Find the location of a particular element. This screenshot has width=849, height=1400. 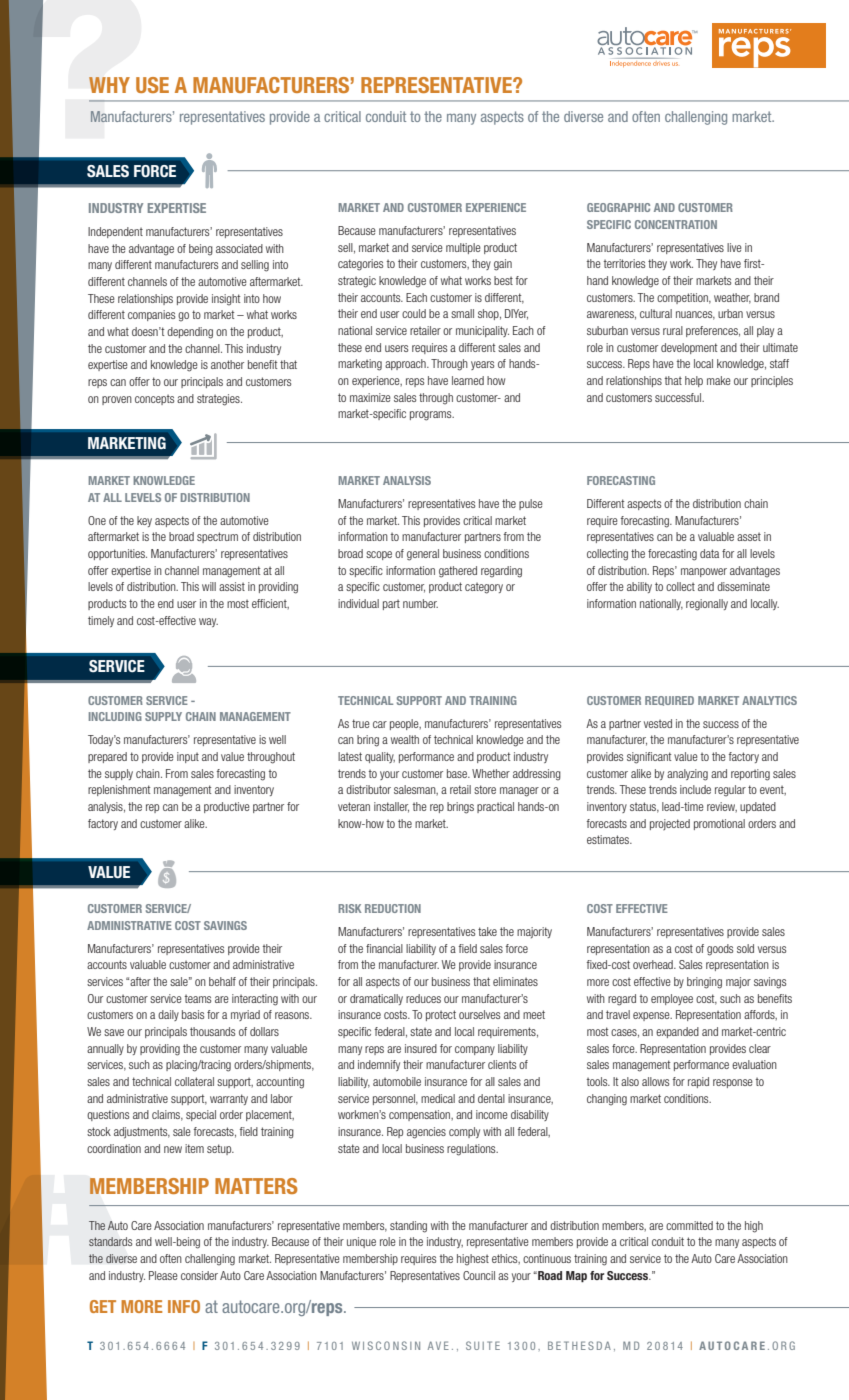

Council is located at coordinates (479, 1275).
